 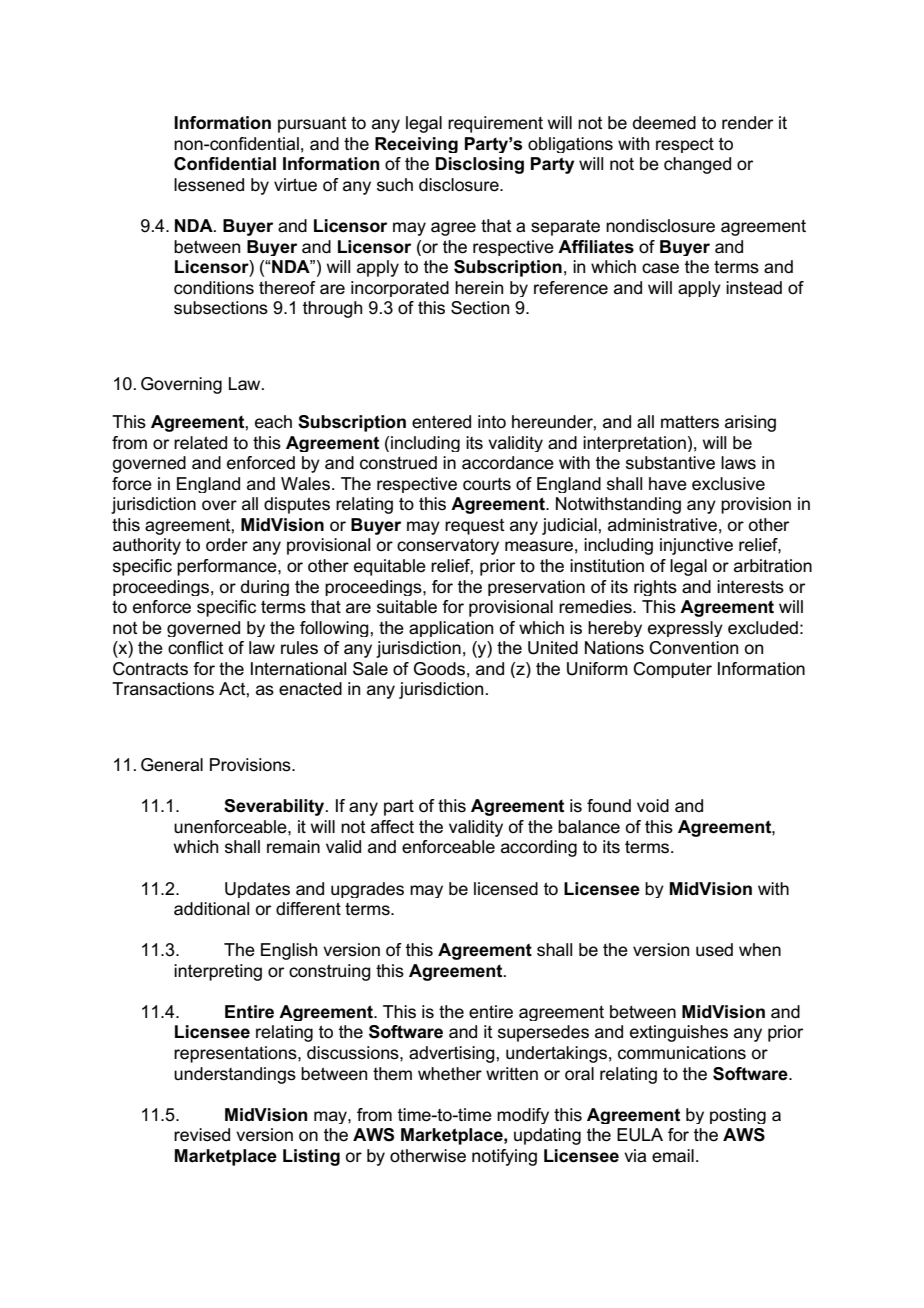 I want to click on related, so click(x=200, y=443).
